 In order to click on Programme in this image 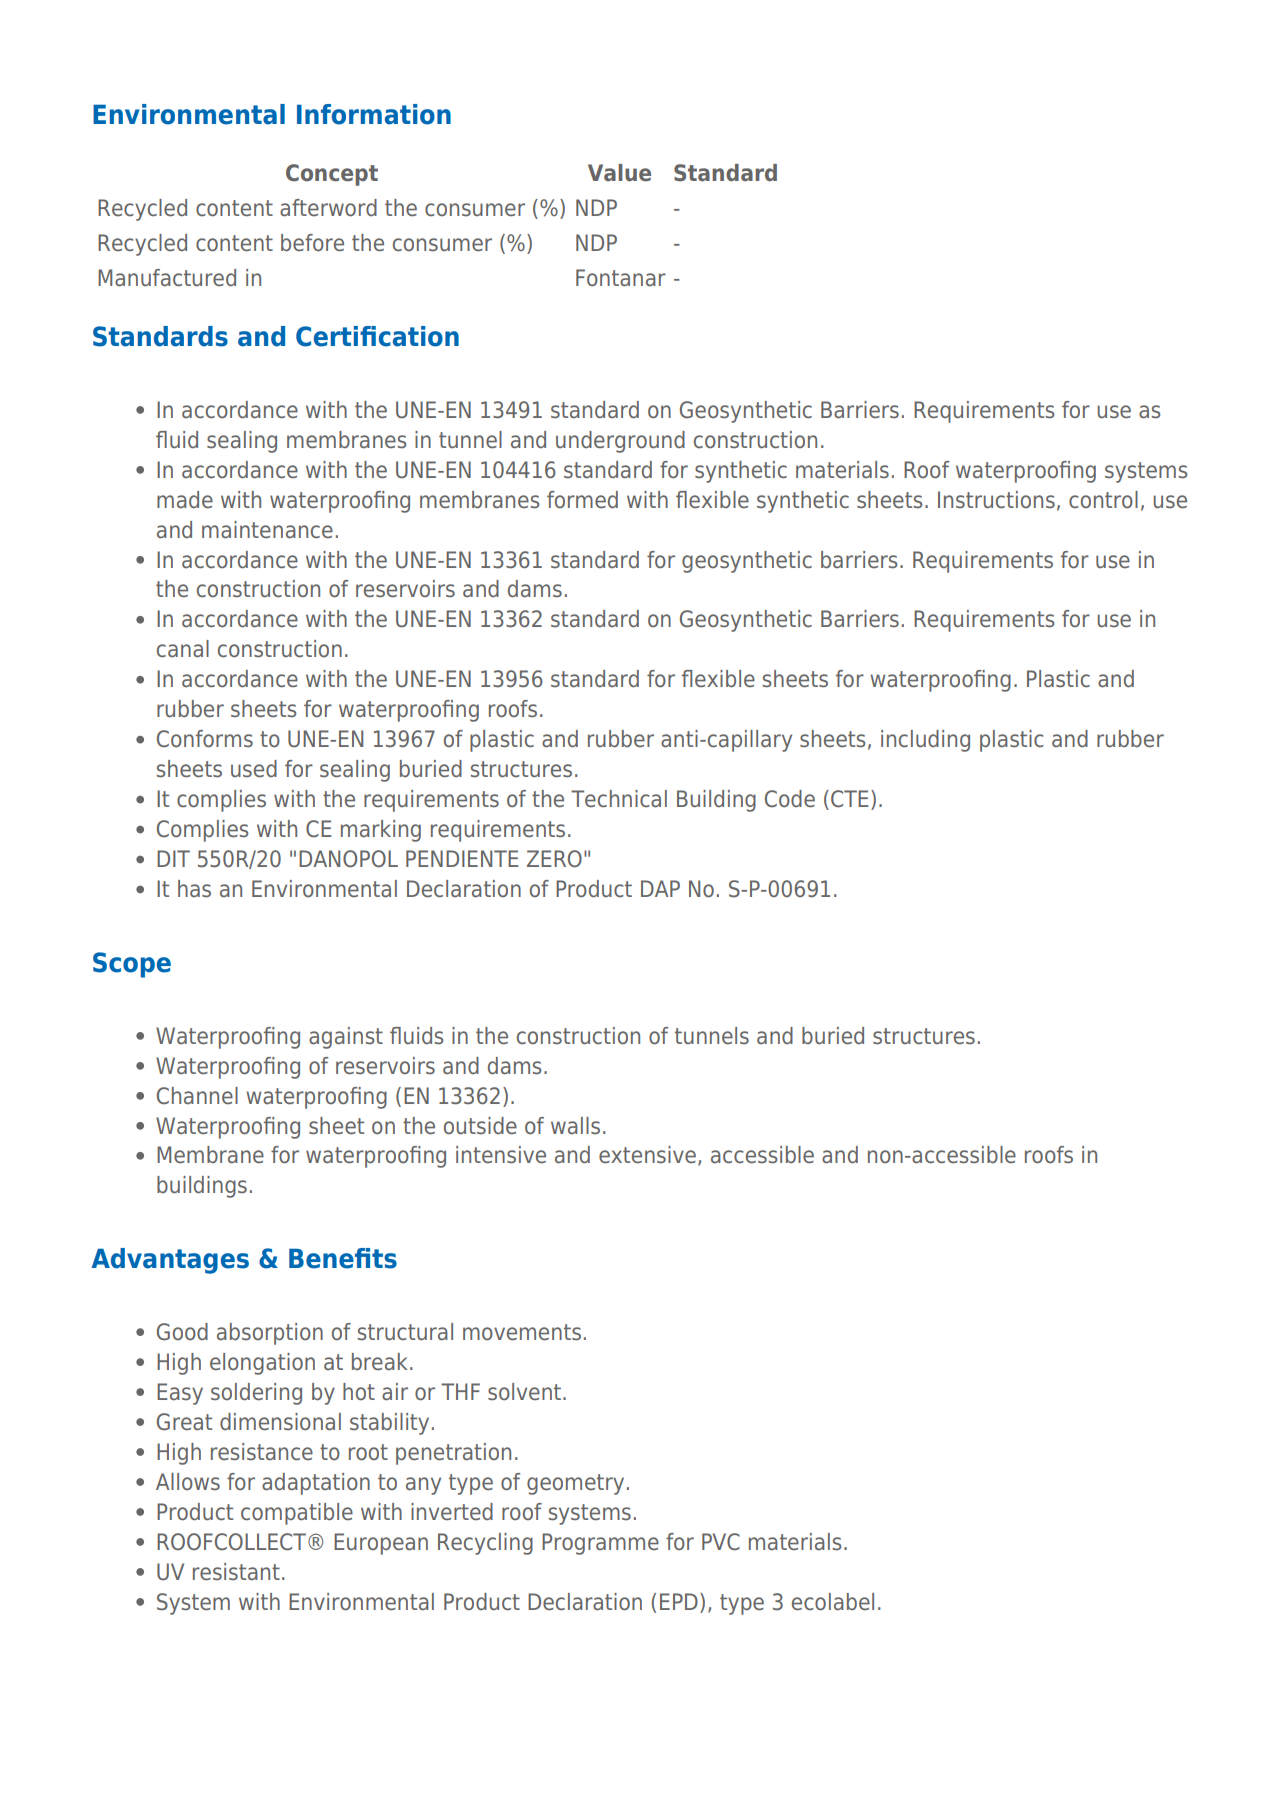, I will do `click(600, 1544)`.
